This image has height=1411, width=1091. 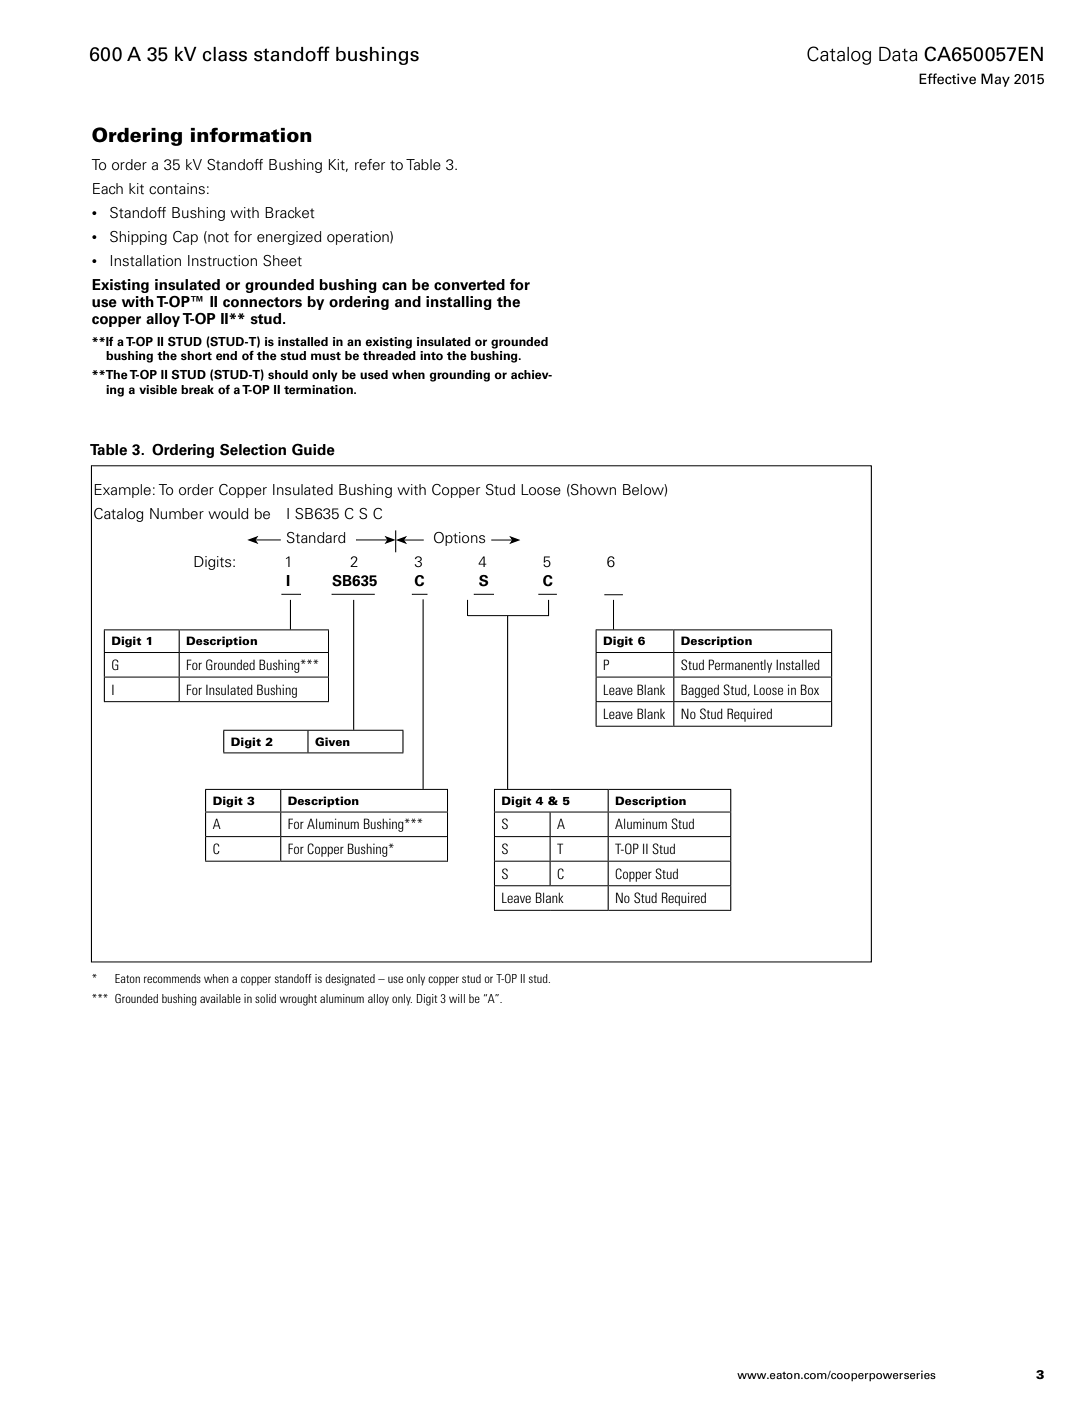 I want to click on Data, so click(x=898, y=54).
